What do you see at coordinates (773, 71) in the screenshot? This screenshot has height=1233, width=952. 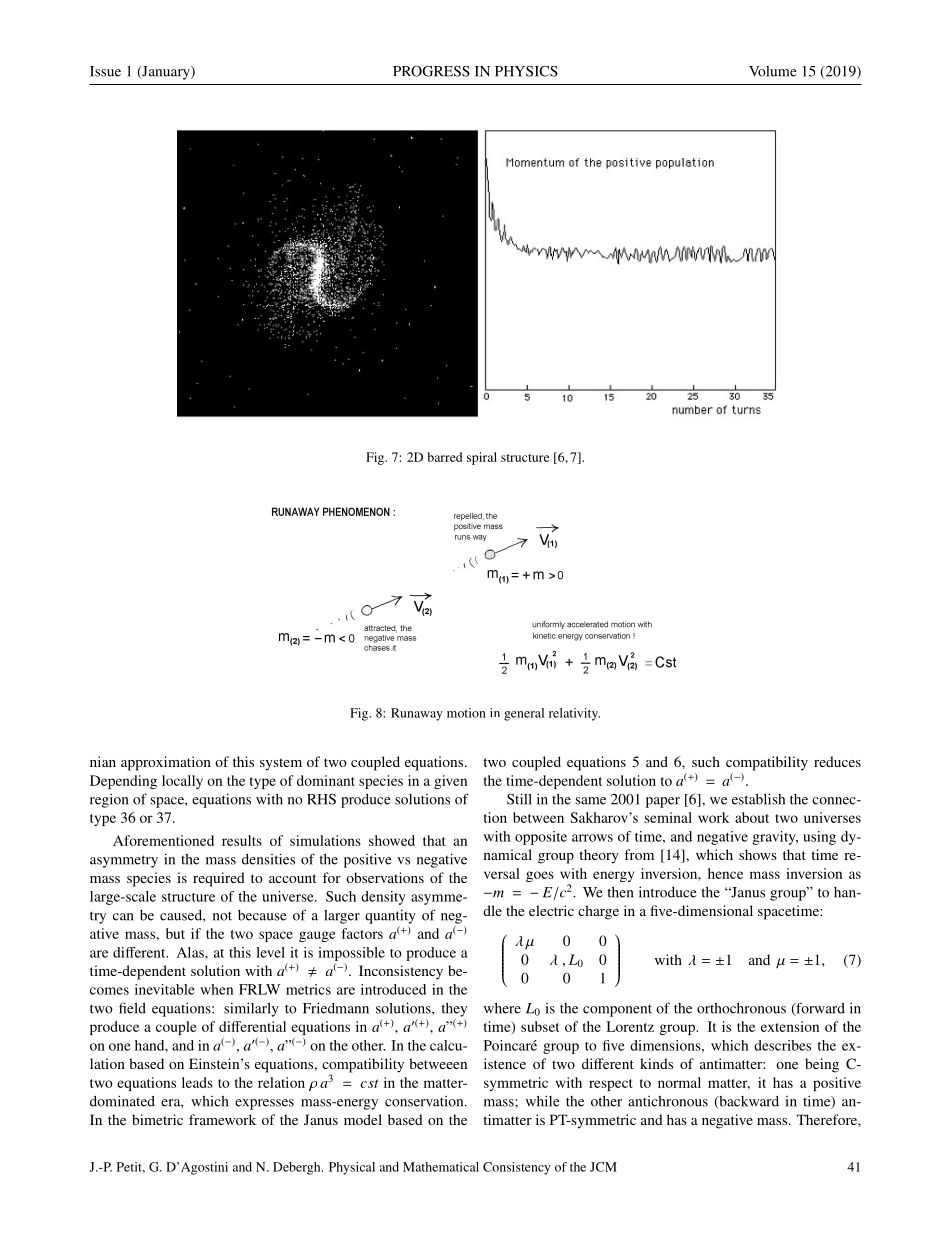 I see `Volume` at bounding box center [773, 71].
